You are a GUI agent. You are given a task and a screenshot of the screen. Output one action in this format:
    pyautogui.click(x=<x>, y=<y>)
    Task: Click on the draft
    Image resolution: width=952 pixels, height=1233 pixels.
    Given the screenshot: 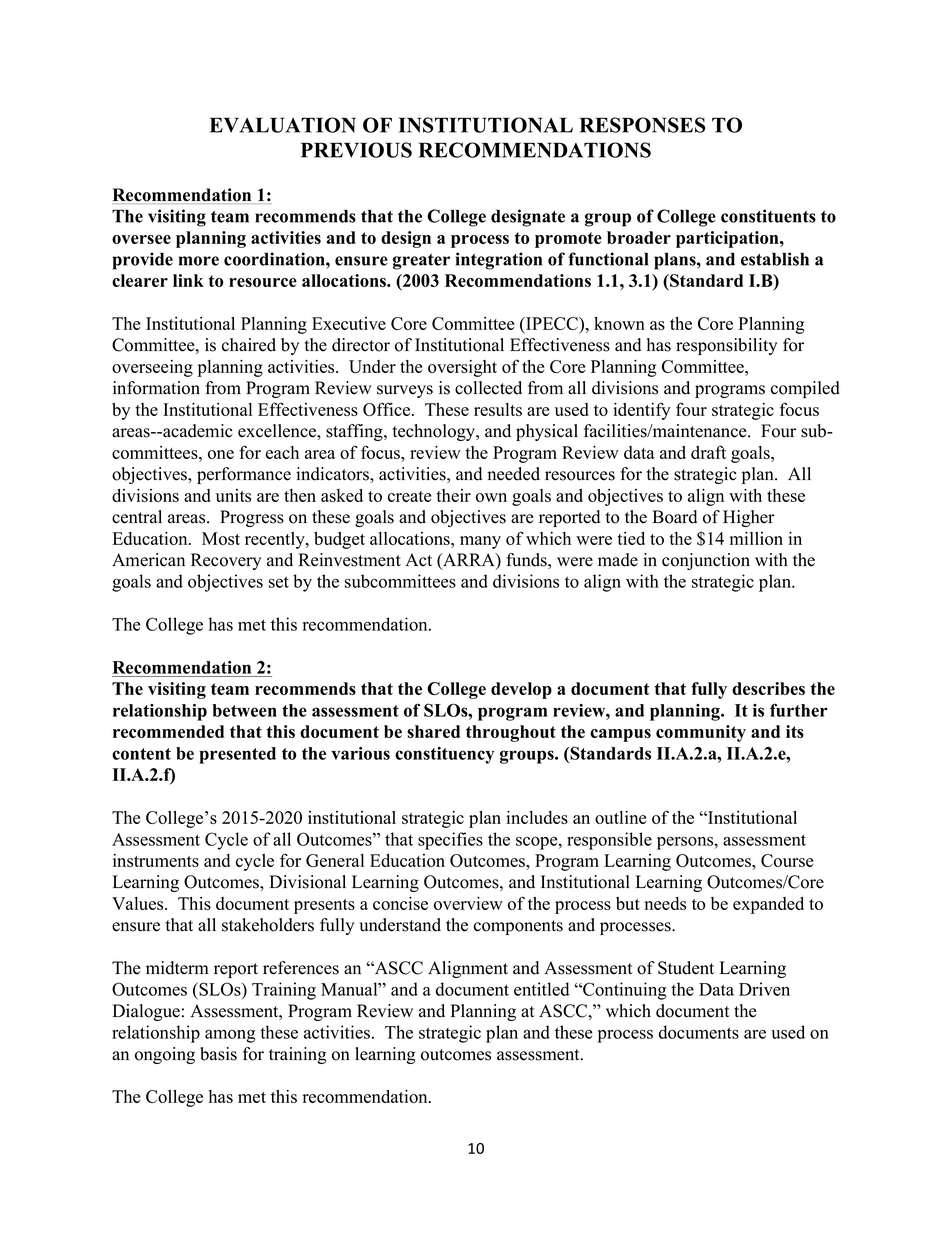 What is the action you would take?
    pyautogui.click(x=708, y=452)
